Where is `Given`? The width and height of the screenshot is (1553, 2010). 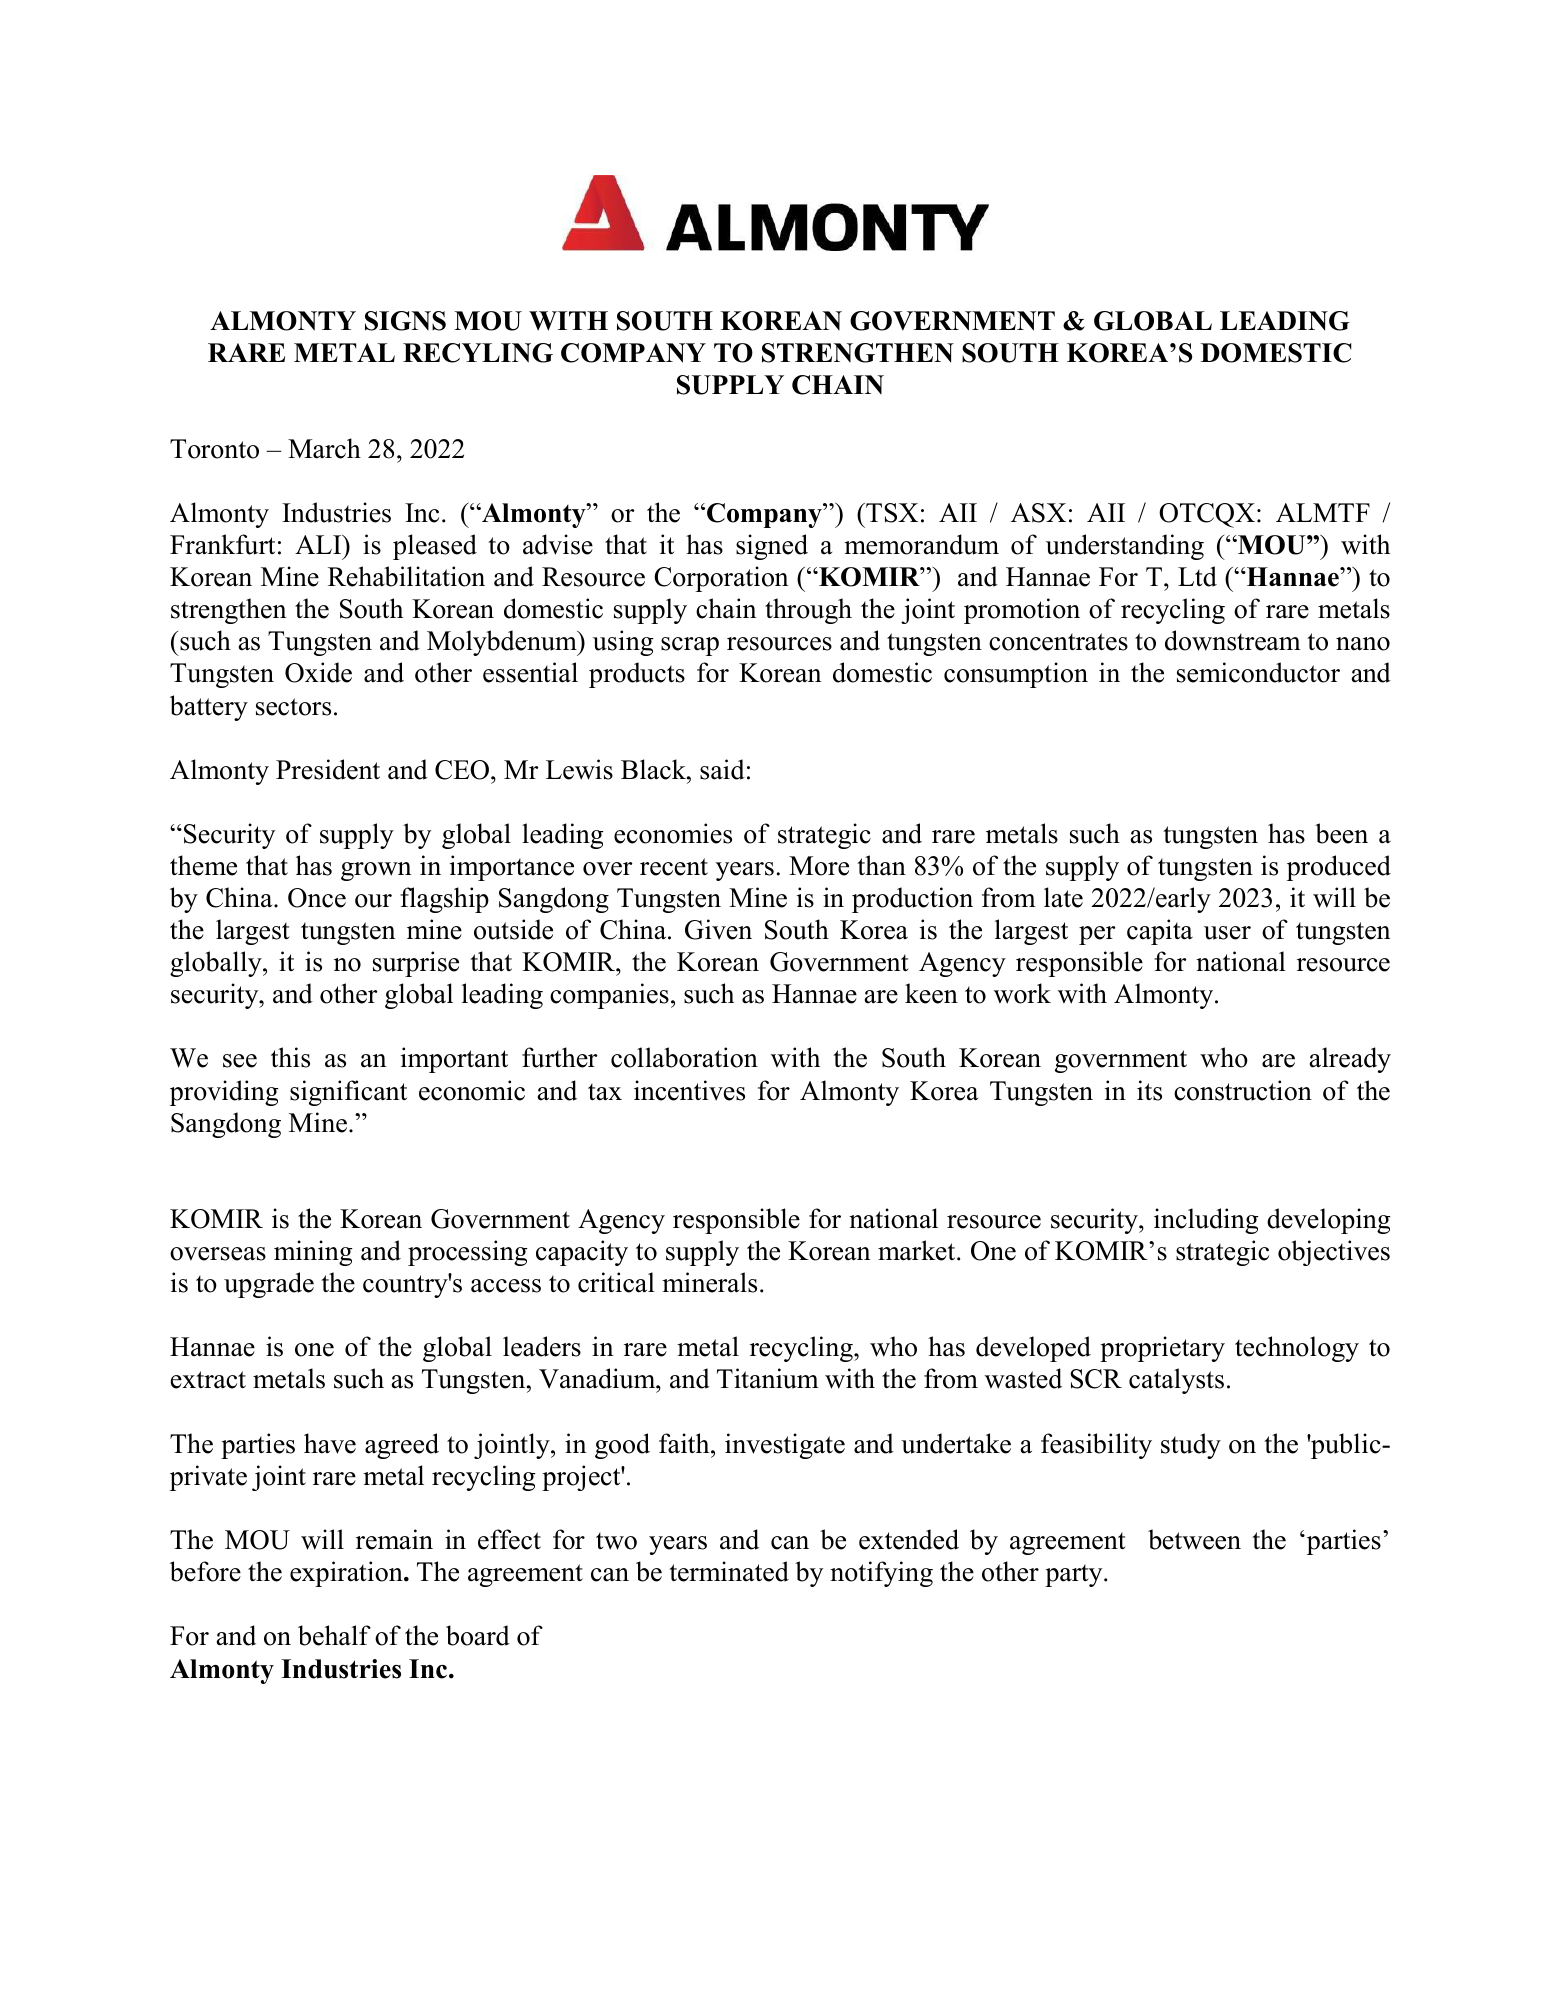
Given is located at coordinates (718, 929).
